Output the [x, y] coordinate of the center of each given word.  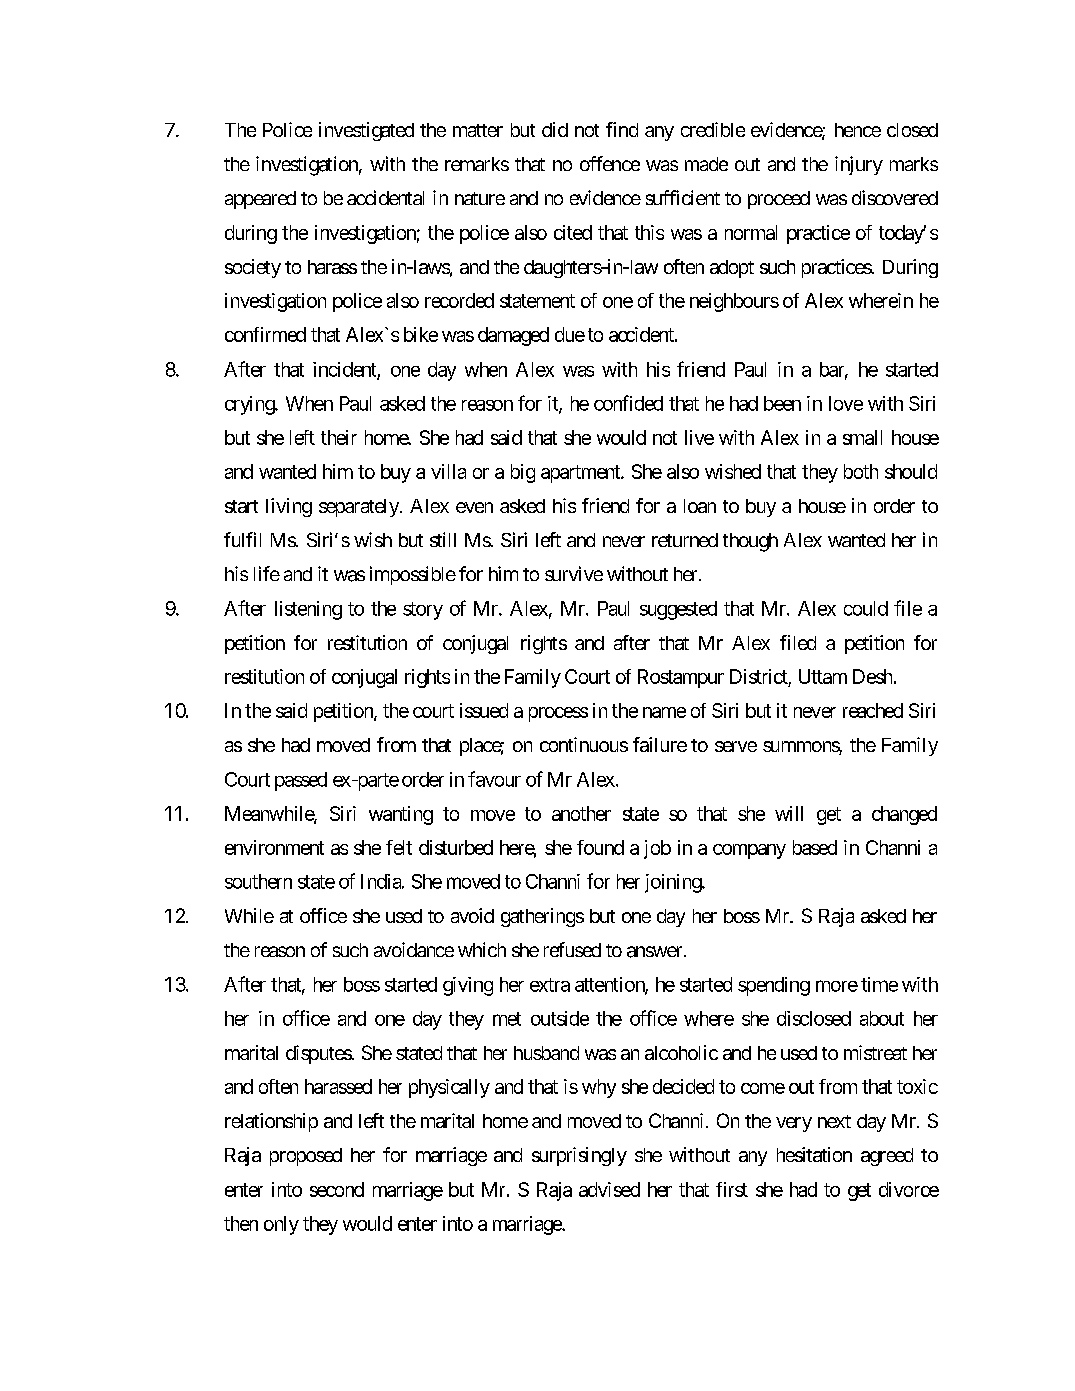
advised [609, 1189]
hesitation [814, 1154]
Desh [872, 676]
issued [484, 710]
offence [610, 163]
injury [859, 165]
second [337, 1189]
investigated [366, 131]
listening [308, 610]
